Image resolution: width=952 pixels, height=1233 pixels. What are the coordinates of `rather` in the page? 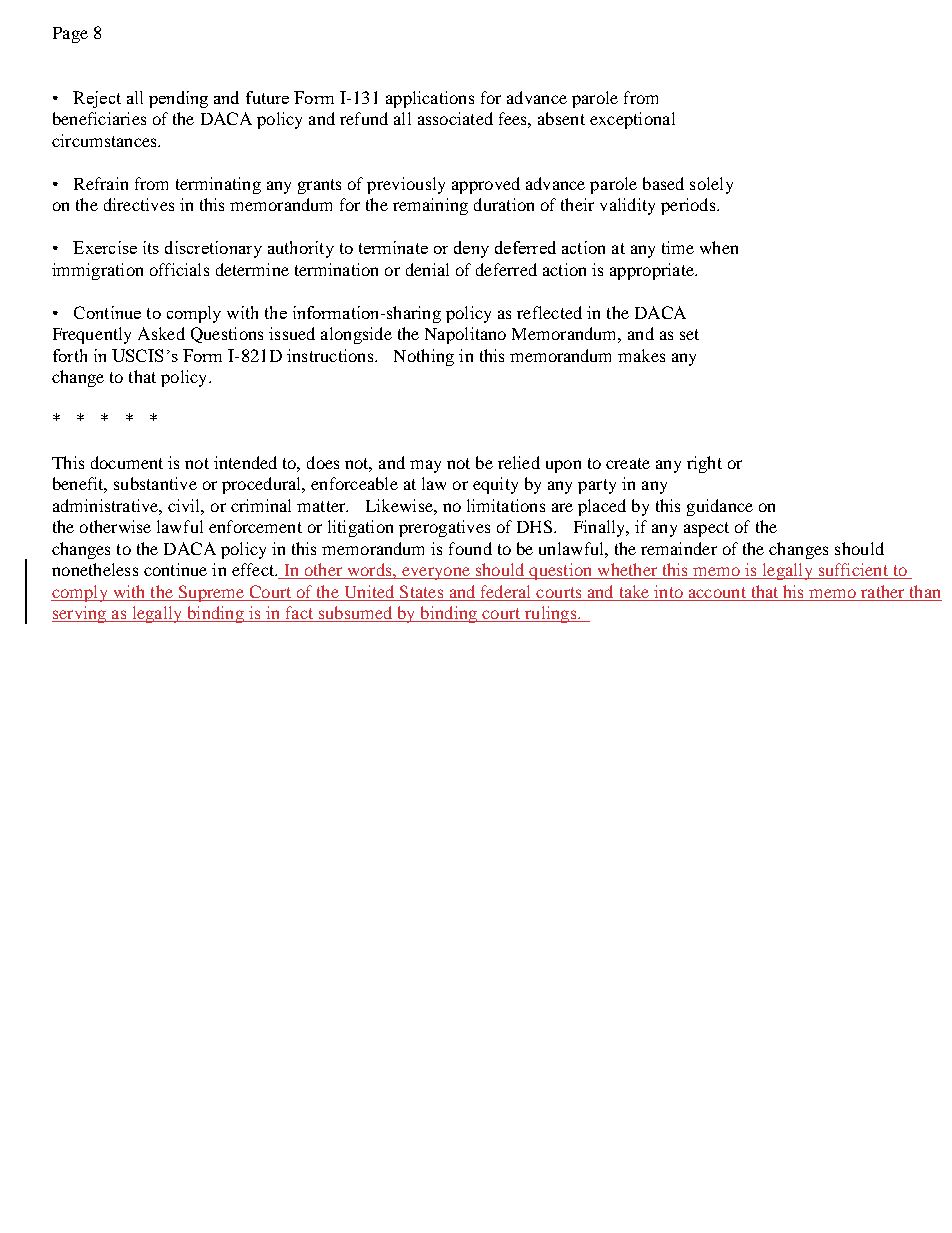 It's located at (882, 591).
